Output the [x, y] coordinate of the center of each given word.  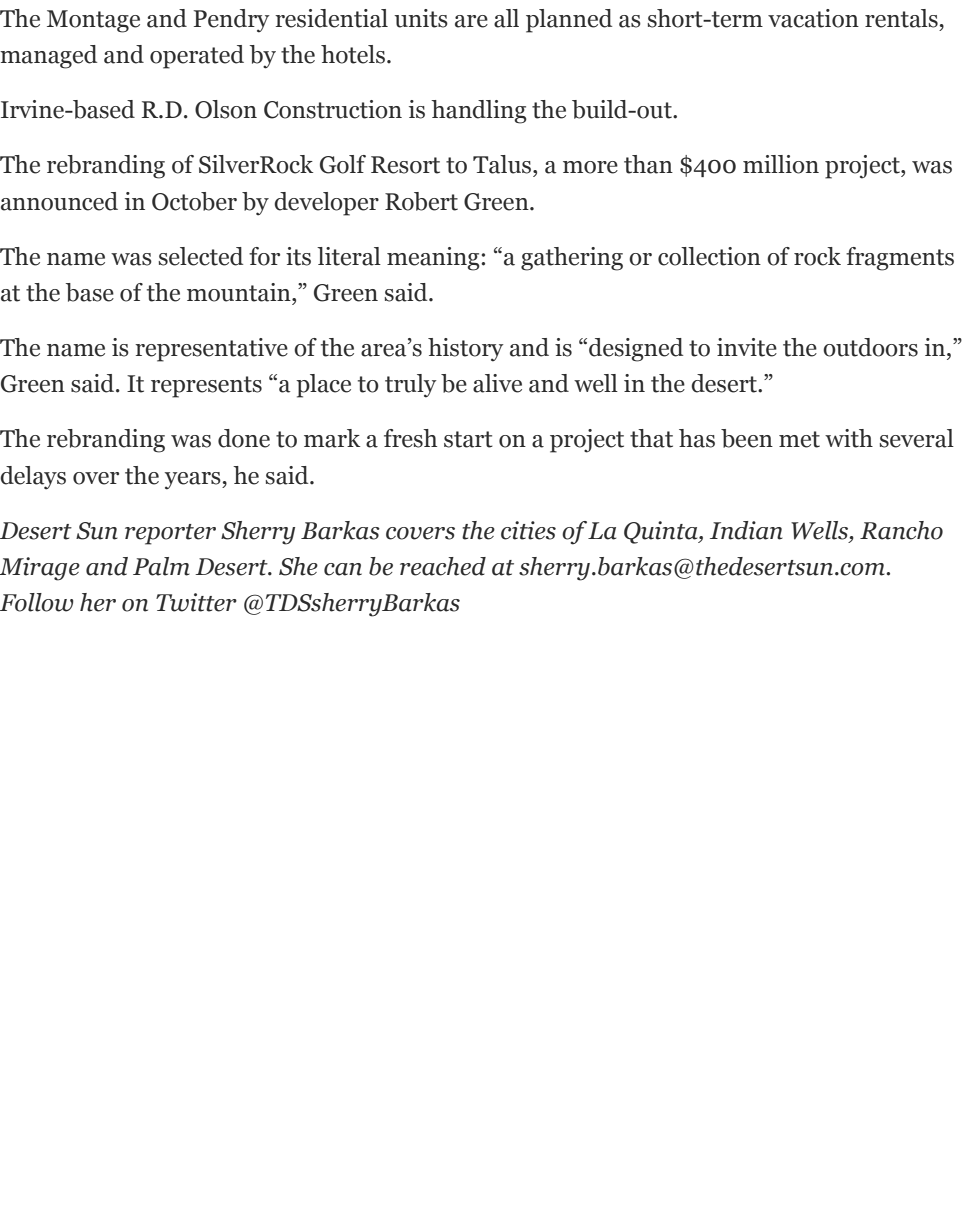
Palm [161, 566]
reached [443, 566]
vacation [813, 18]
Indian [746, 530]
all [506, 18]
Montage [93, 21]
